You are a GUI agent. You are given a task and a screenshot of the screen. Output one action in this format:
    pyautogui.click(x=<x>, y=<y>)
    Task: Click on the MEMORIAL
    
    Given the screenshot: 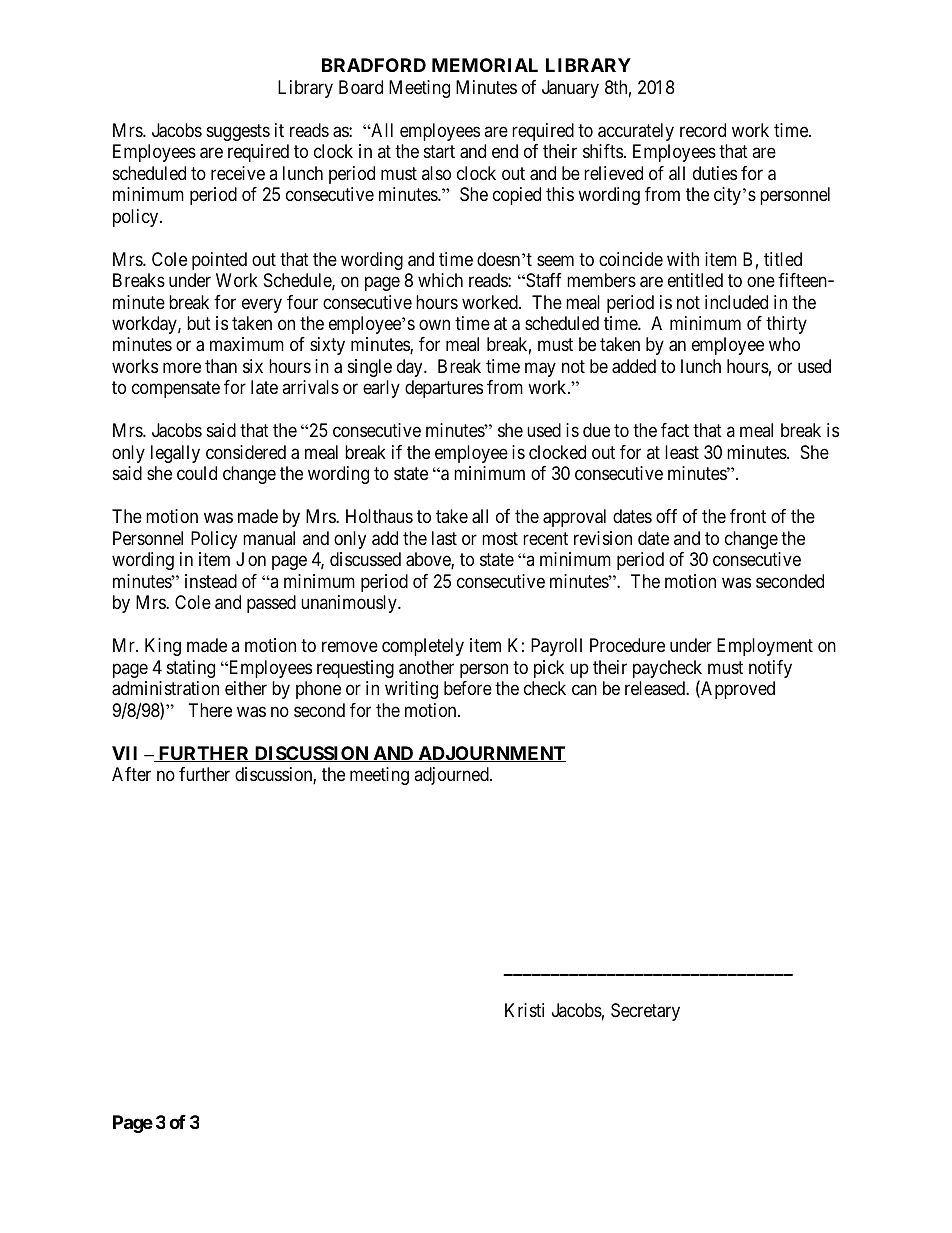 What is the action you would take?
    pyautogui.click(x=485, y=65)
